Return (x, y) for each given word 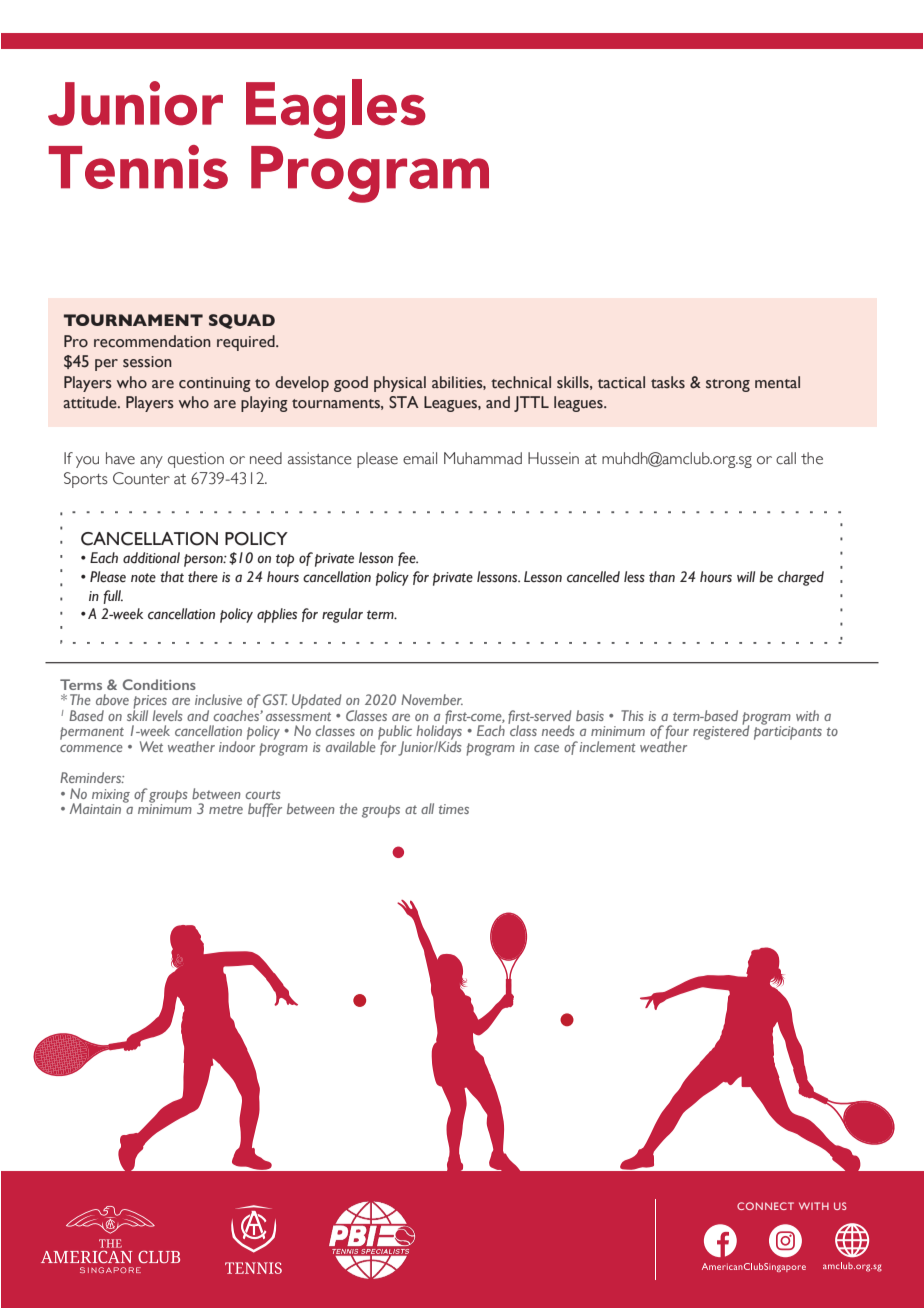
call (786, 458)
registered (721, 731)
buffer (265, 810)
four (677, 733)
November (432, 699)
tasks (668, 382)
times (454, 809)
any (151, 462)
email (420, 458)
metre (226, 809)
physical (400, 384)
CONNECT (765, 1206)
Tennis (138, 167)
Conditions (159, 684)
